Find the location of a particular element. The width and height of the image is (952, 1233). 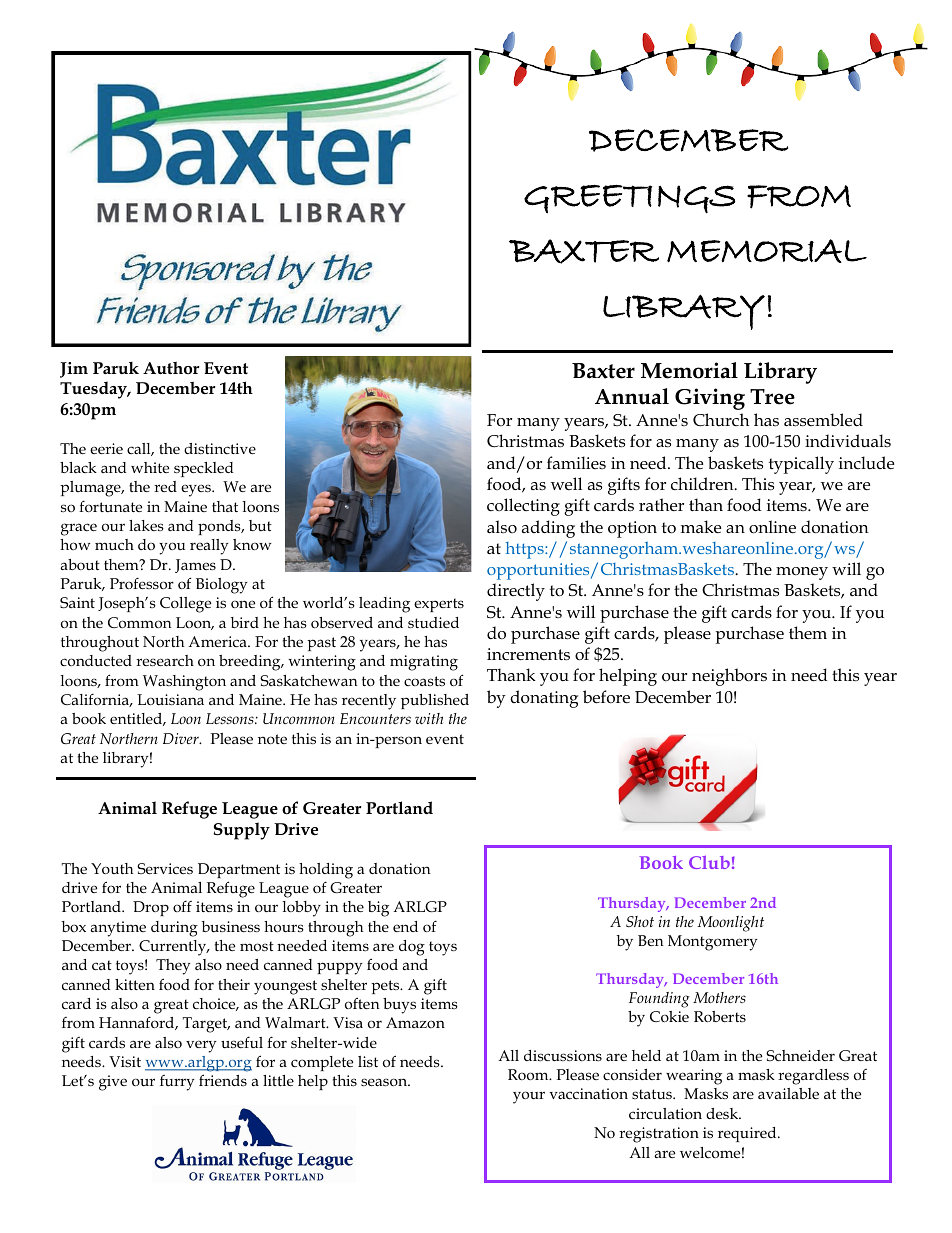

GREETINGS is located at coordinates (629, 199).
